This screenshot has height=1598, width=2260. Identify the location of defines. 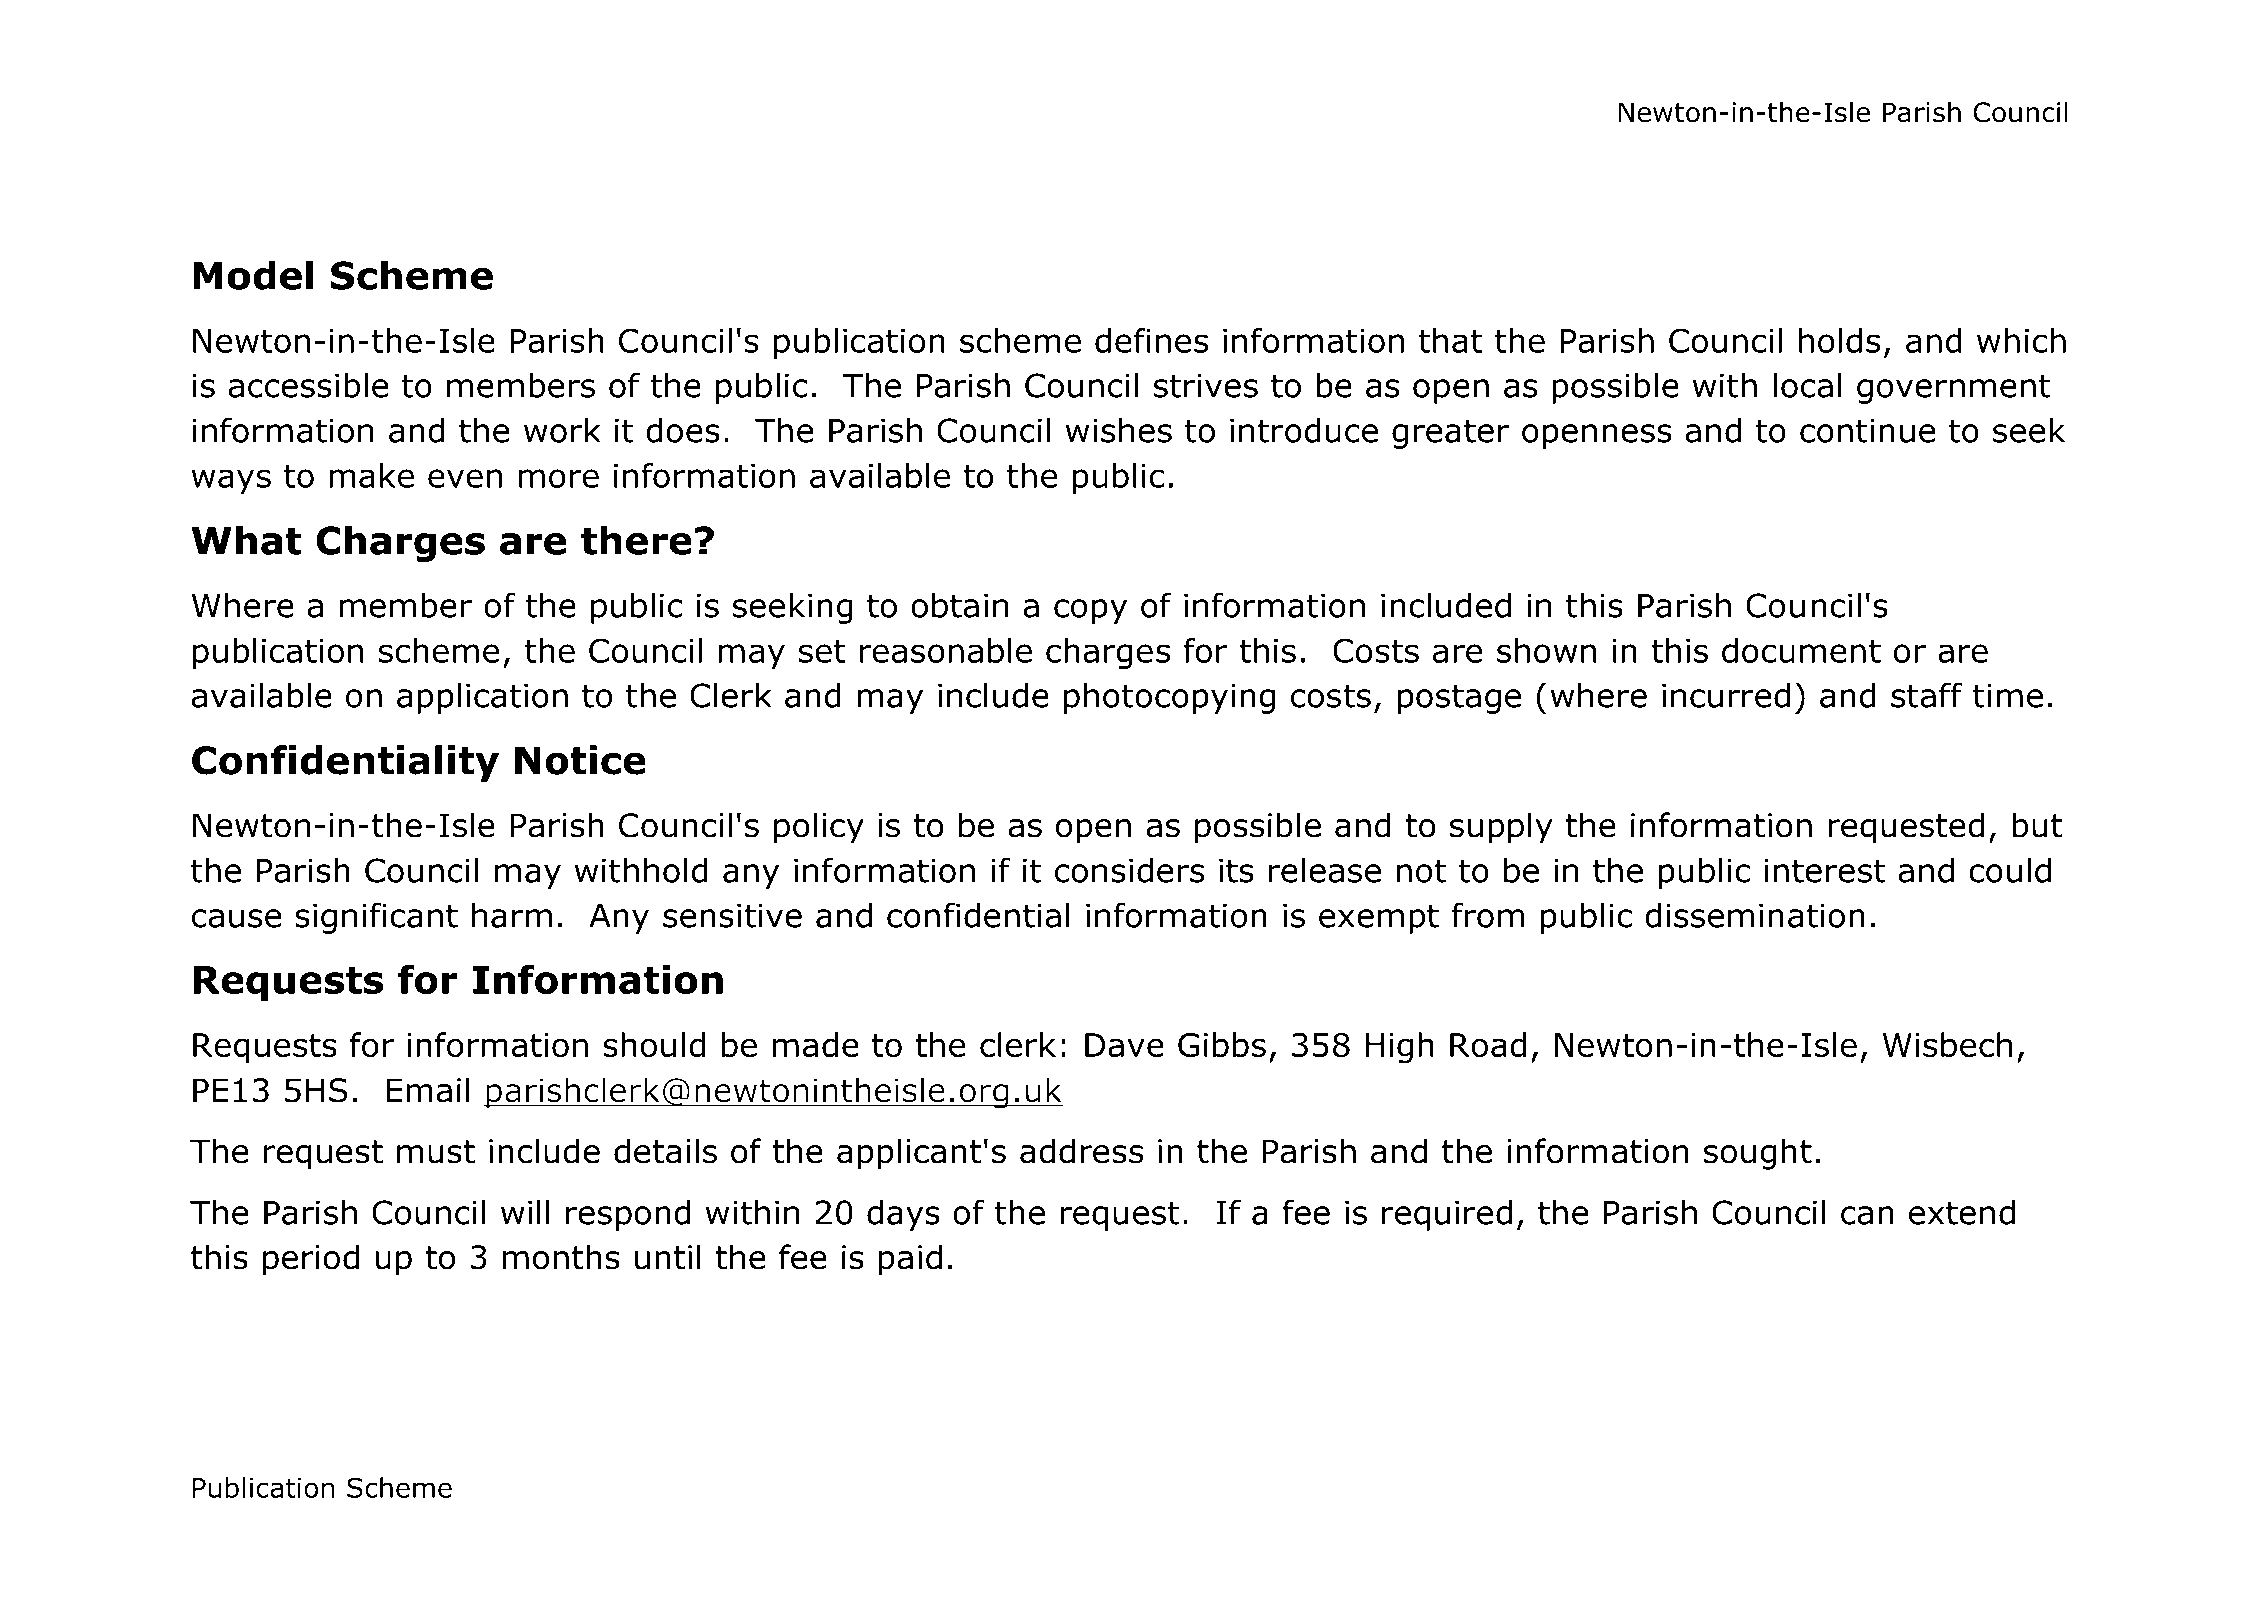
(1152, 340).
